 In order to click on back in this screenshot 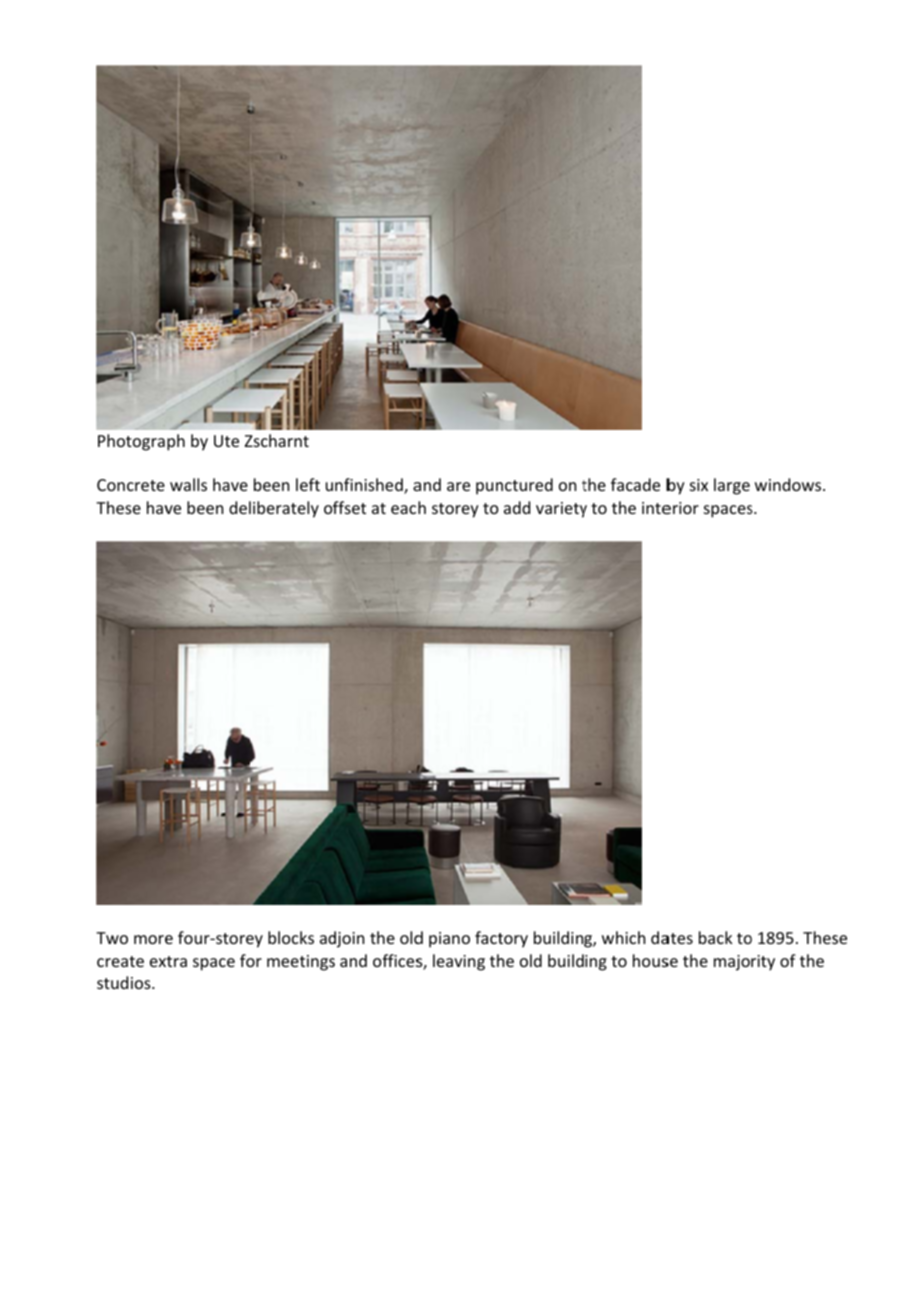, I will do `click(716, 937)`.
